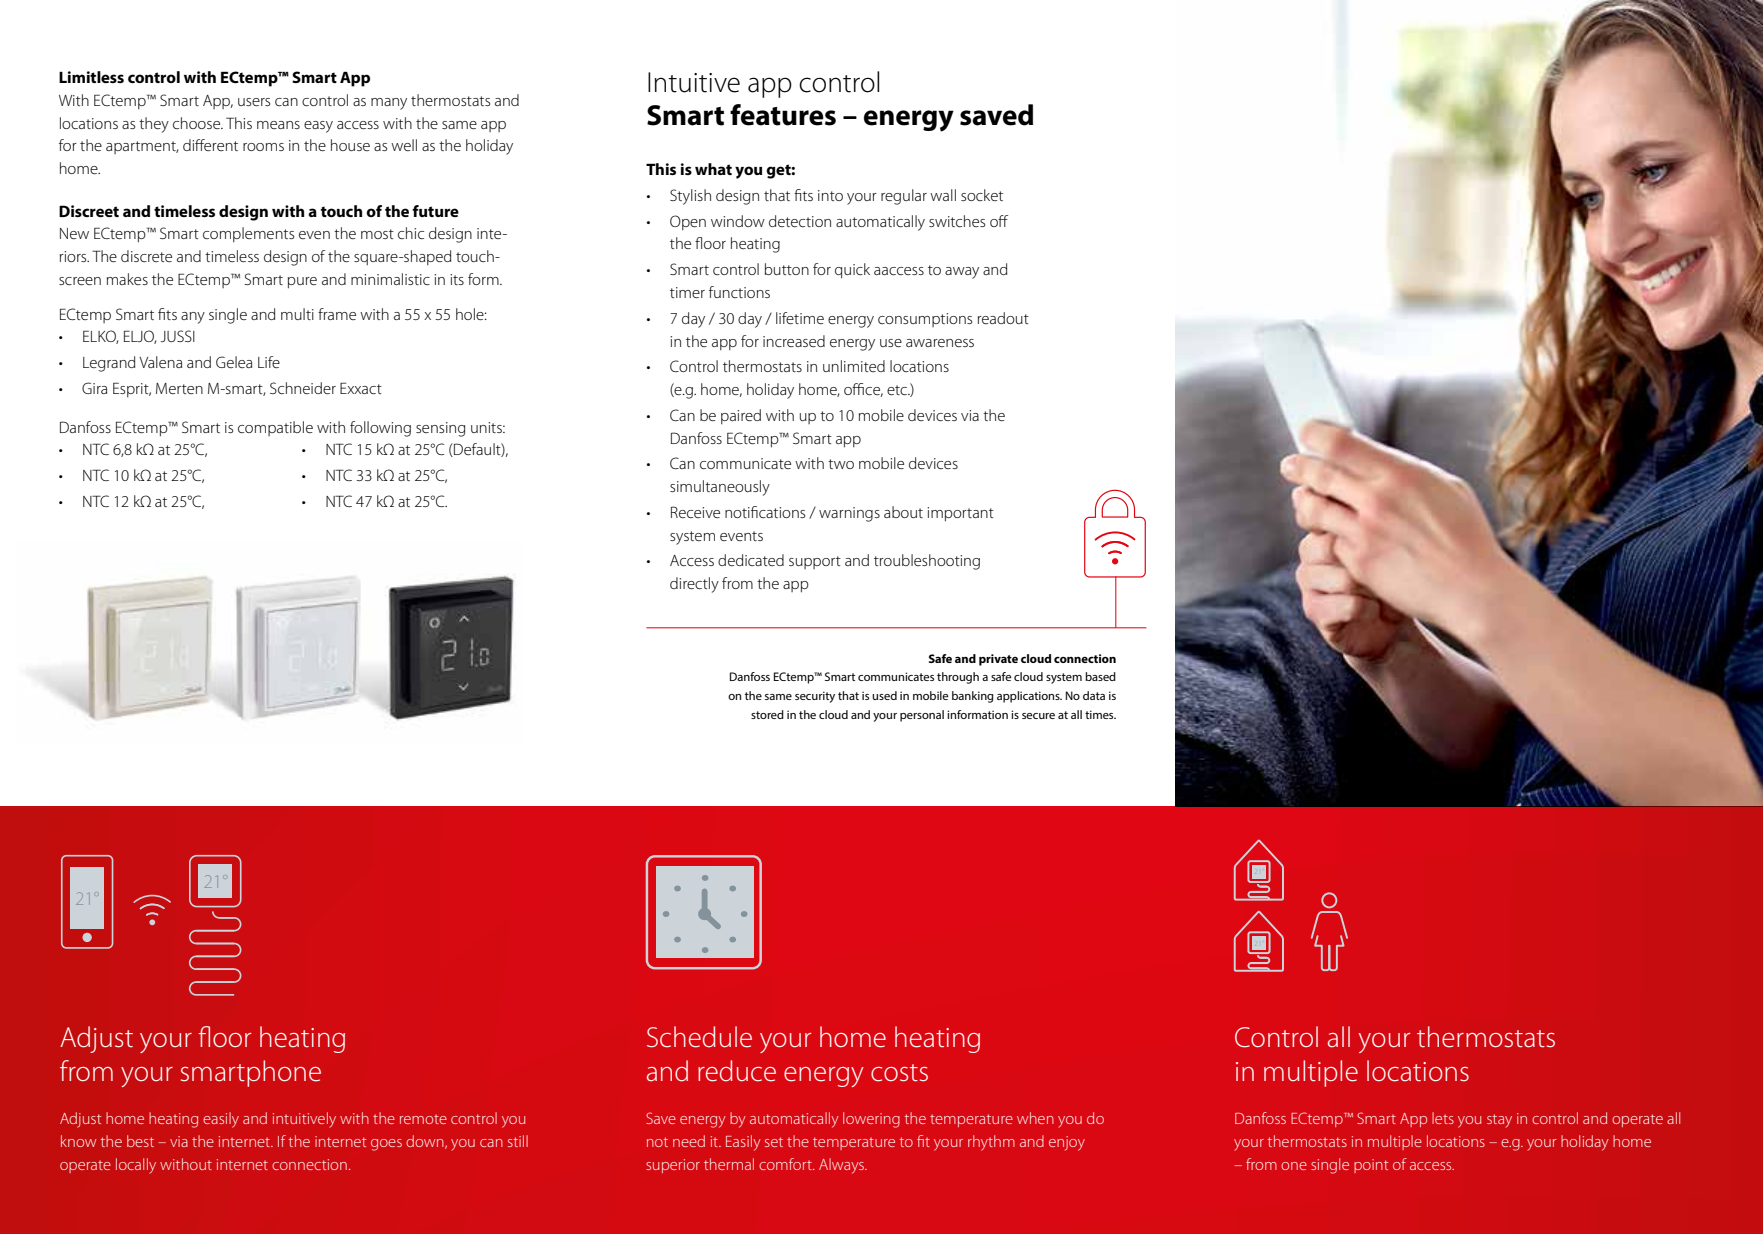  Describe the element at coordinates (982, 195) in the screenshot. I see `socket` at that location.
